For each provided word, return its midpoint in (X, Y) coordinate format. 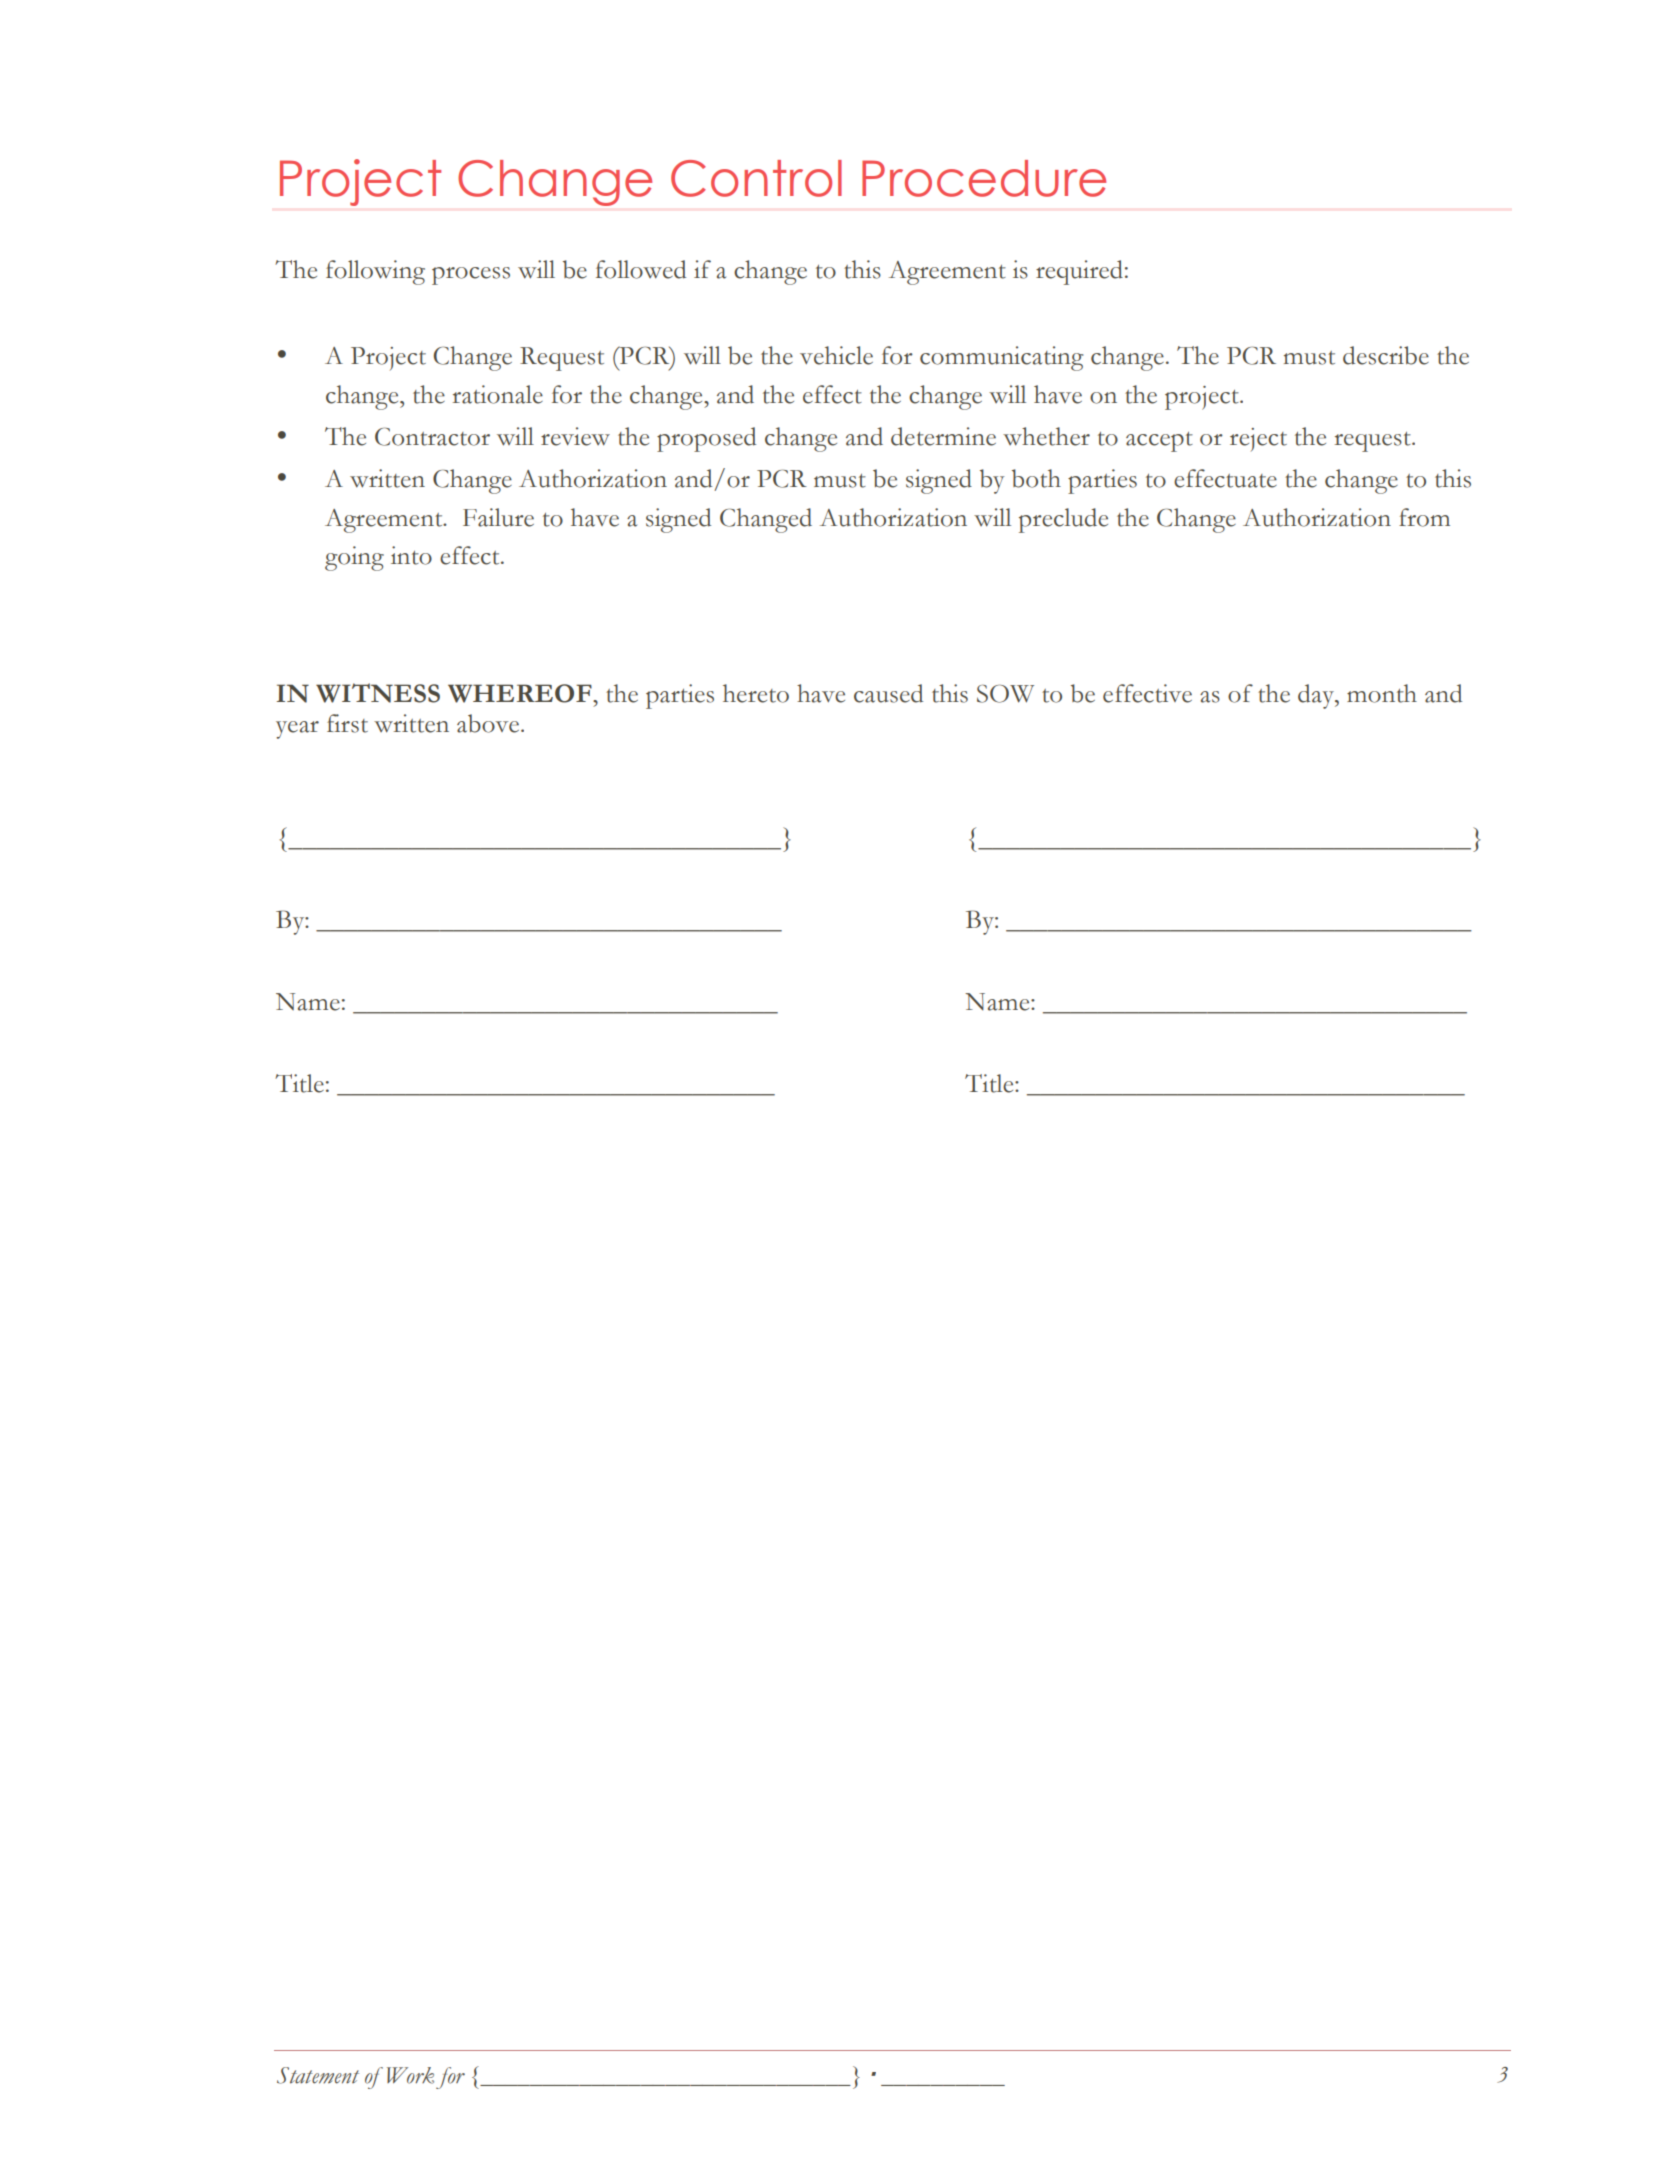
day (1317, 696)
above (489, 723)
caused (888, 693)
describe (1386, 355)
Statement (318, 2075)
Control (756, 178)
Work (410, 2075)
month (1382, 693)
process (471, 276)
